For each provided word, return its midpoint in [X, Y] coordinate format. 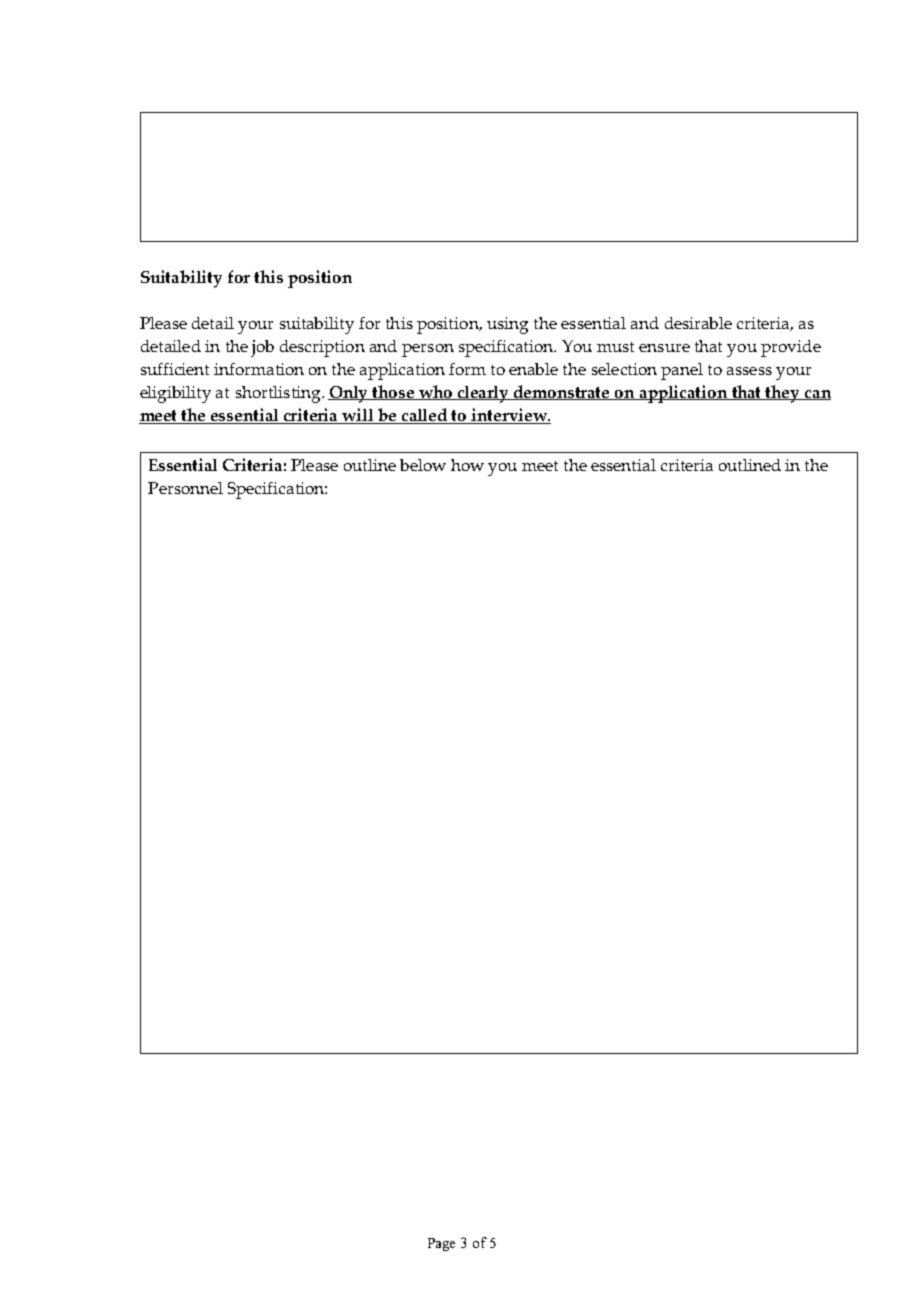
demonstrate [562, 392]
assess [749, 371]
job [262, 348]
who [436, 392]
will [358, 416]
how [467, 465]
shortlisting [279, 394]
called [425, 416]
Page [441, 1244]
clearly [484, 394]
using [507, 325]
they [783, 394]
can [817, 395]
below [423, 465]
